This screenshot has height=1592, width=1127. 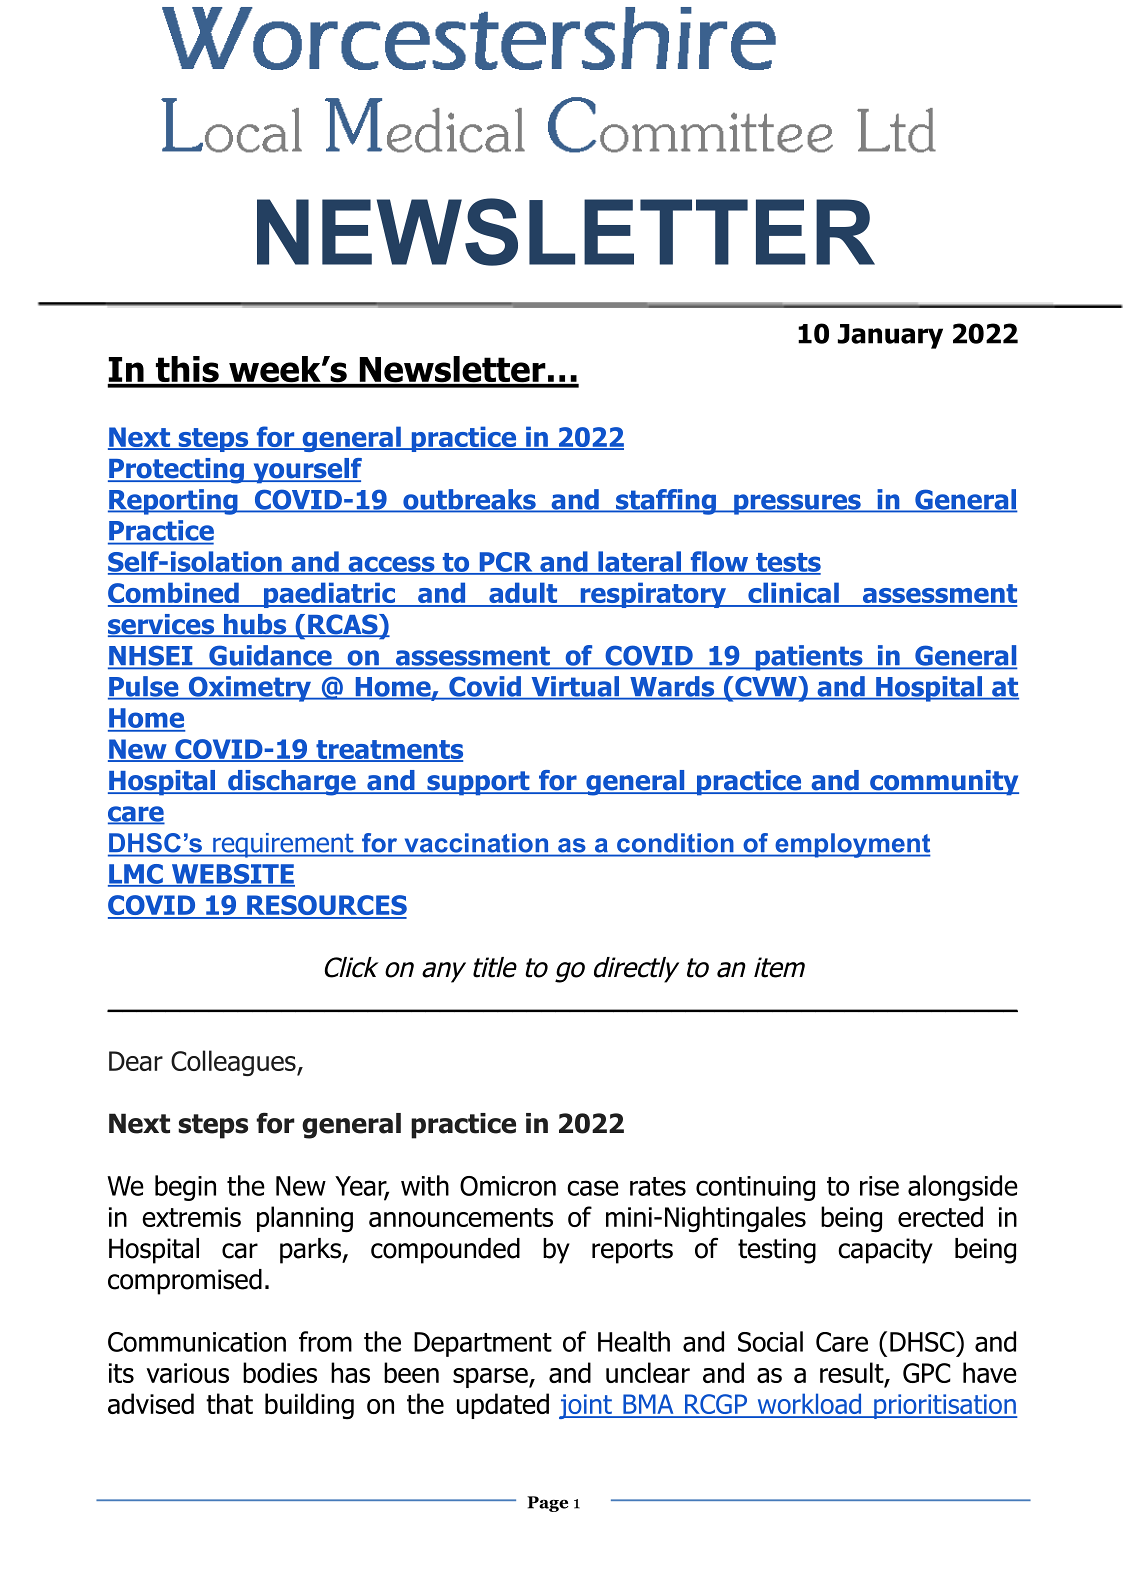 What do you see at coordinates (547, 1504) in the screenshot?
I see `Page` at bounding box center [547, 1504].
